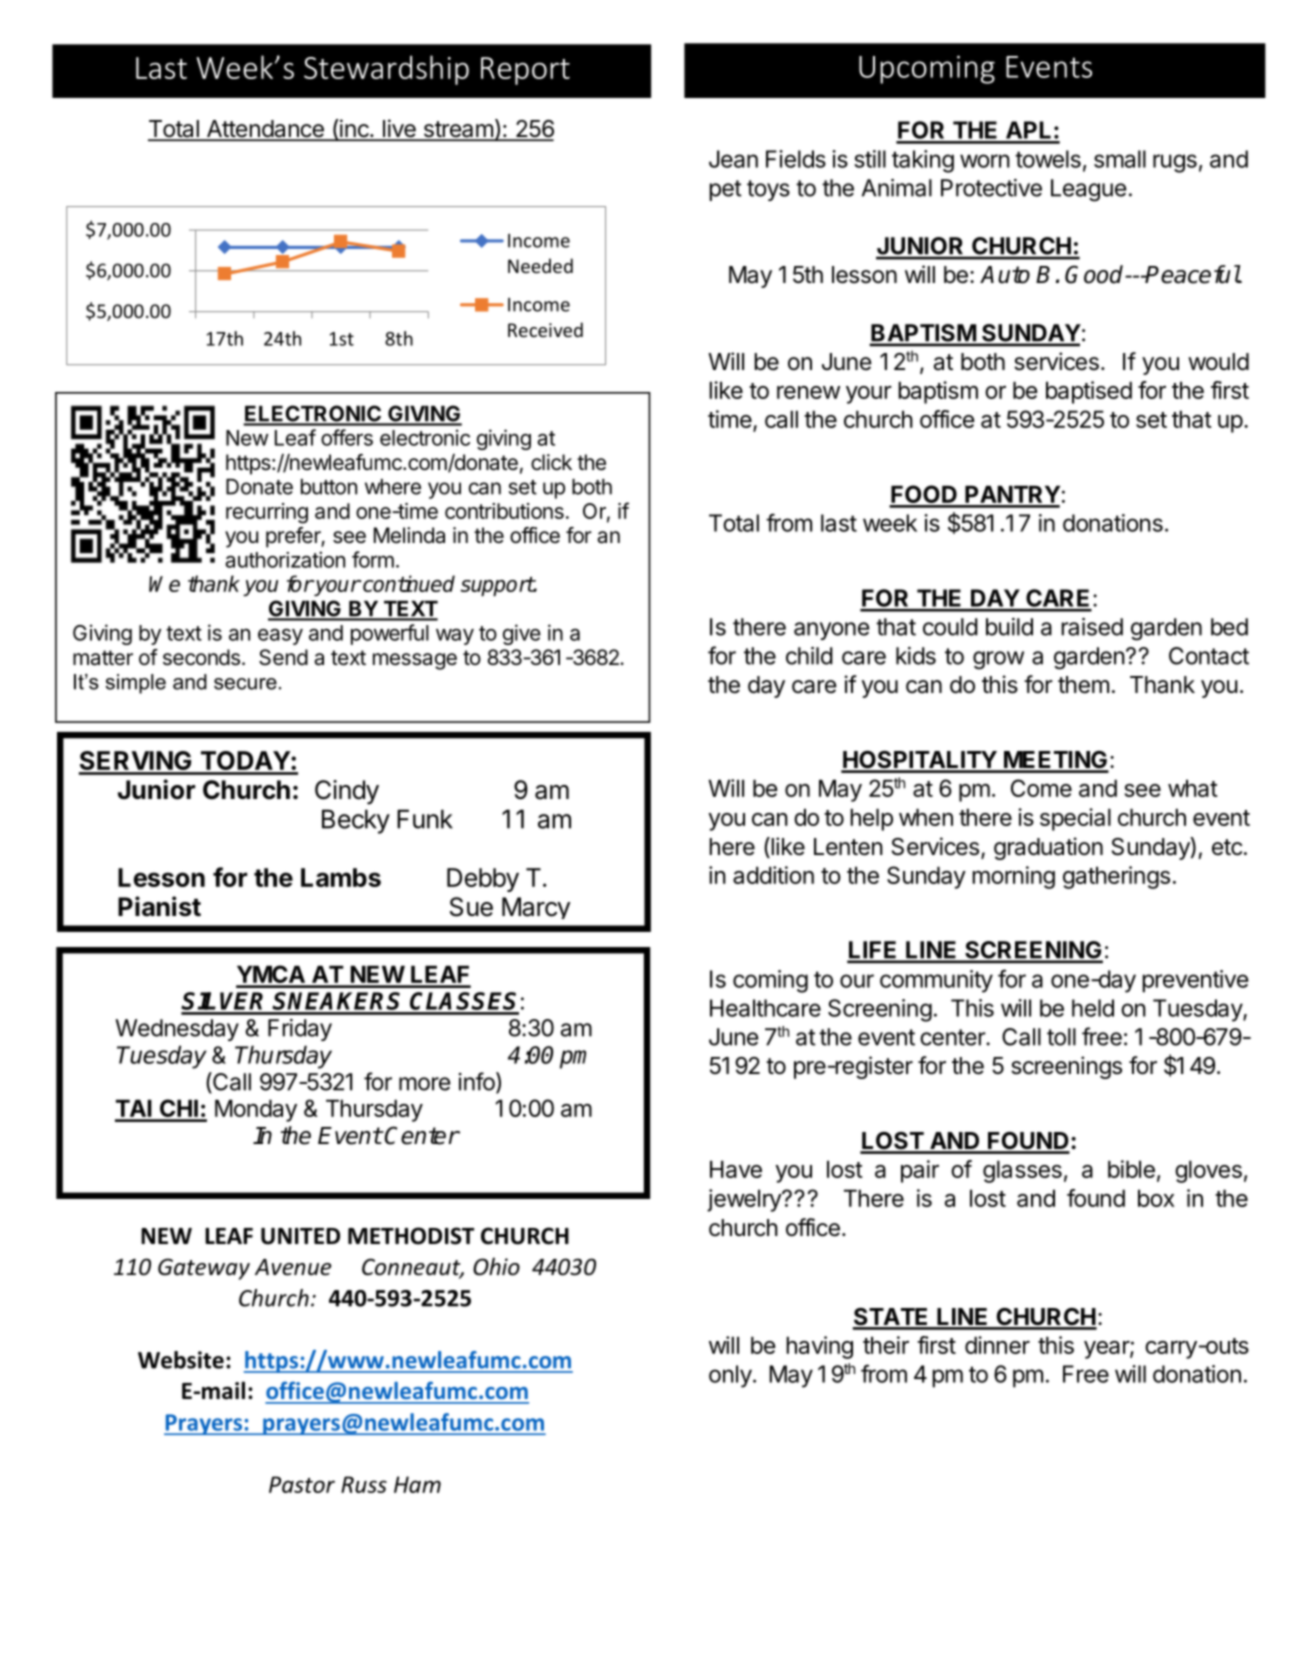 The width and height of the screenshot is (1297, 1678). Describe the element at coordinates (256, 1110) in the screenshot. I see `Monday` at that location.
